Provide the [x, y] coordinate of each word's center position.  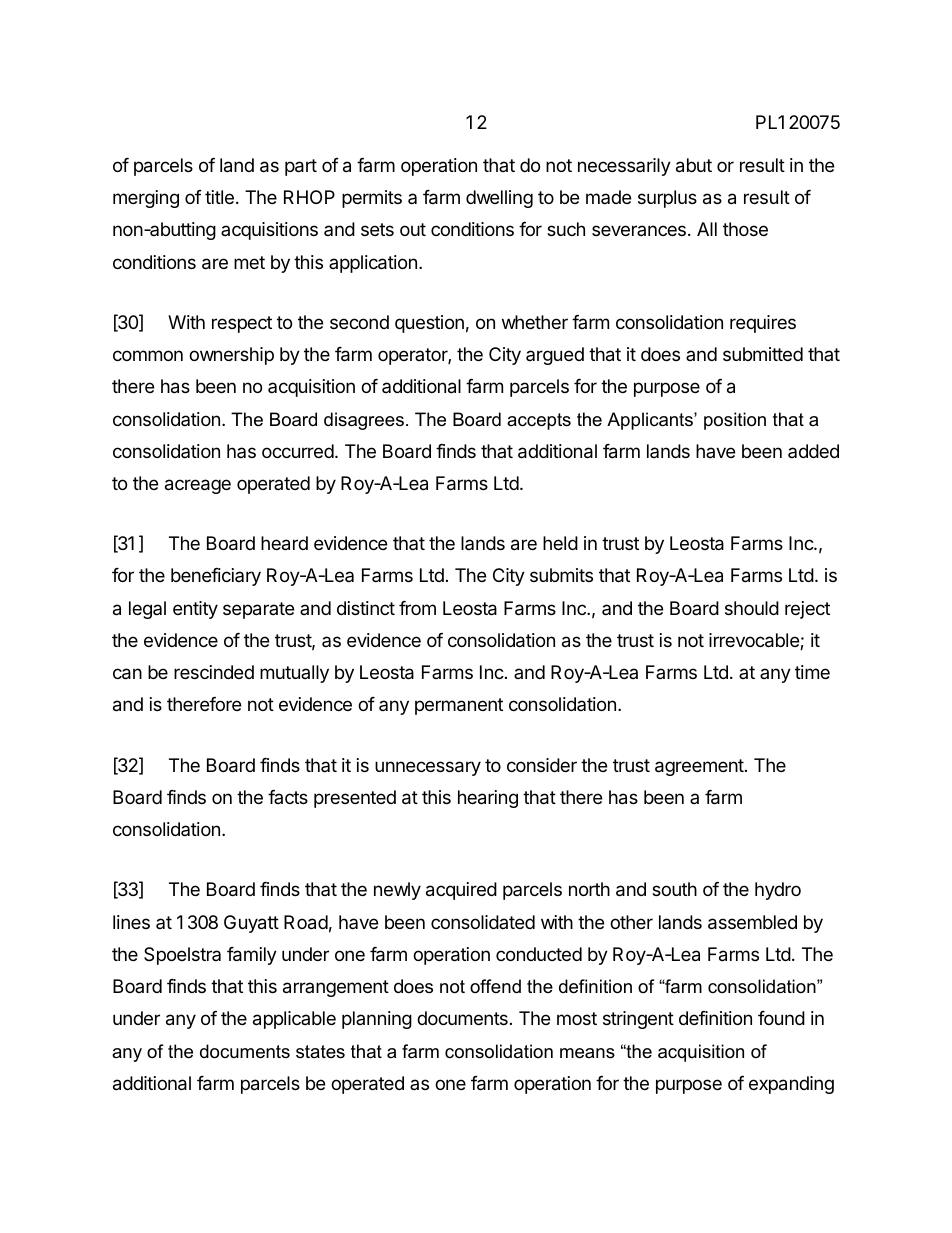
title [219, 197]
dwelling [499, 199]
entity [195, 610]
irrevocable [755, 641]
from [417, 608]
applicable [294, 1020]
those [745, 229]
